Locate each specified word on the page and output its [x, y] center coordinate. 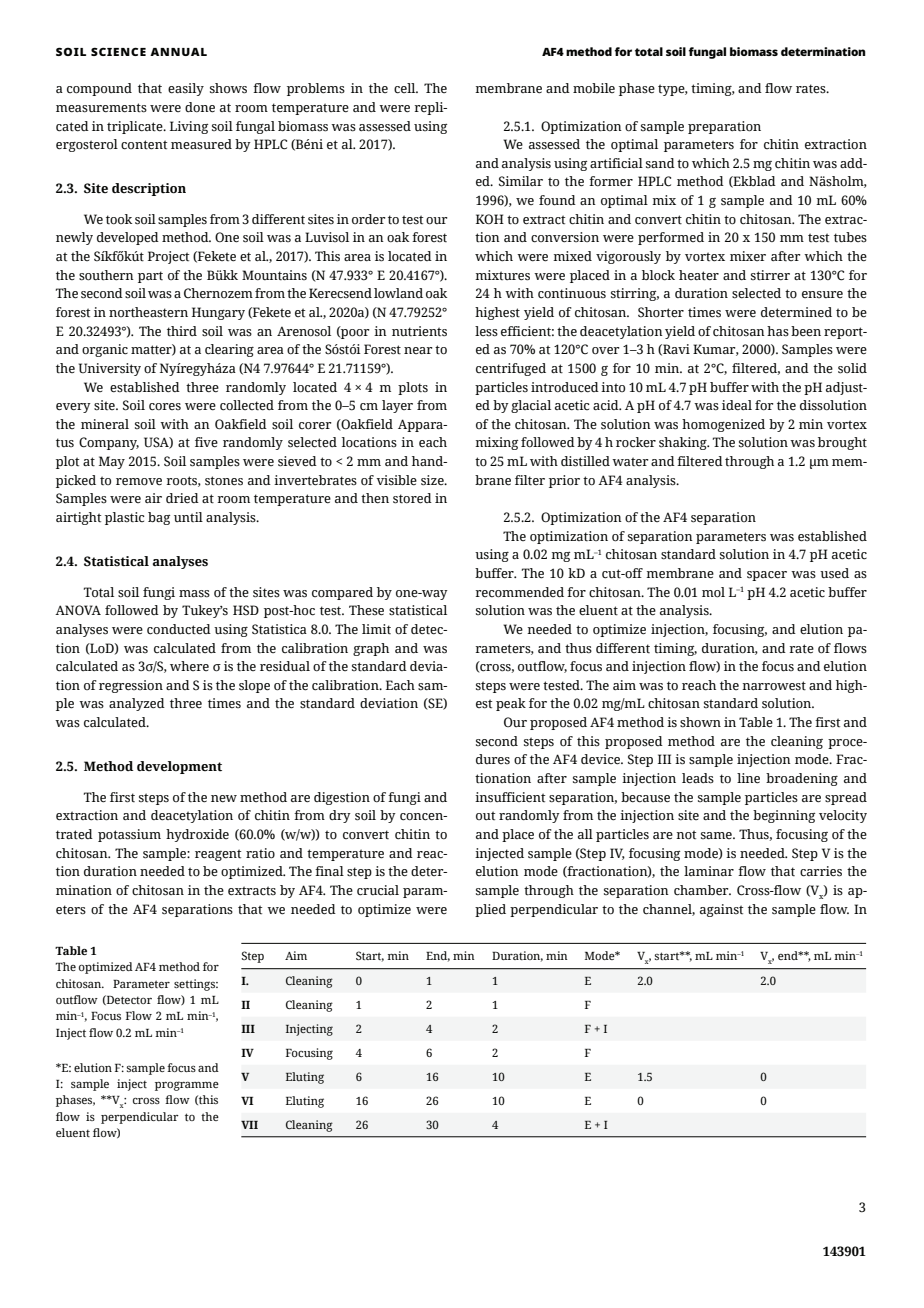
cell [406, 88]
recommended [520, 592]
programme [187, 1086]
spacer [767, 576]
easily [186, 89]
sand [660, 163]
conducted [179, 629]
